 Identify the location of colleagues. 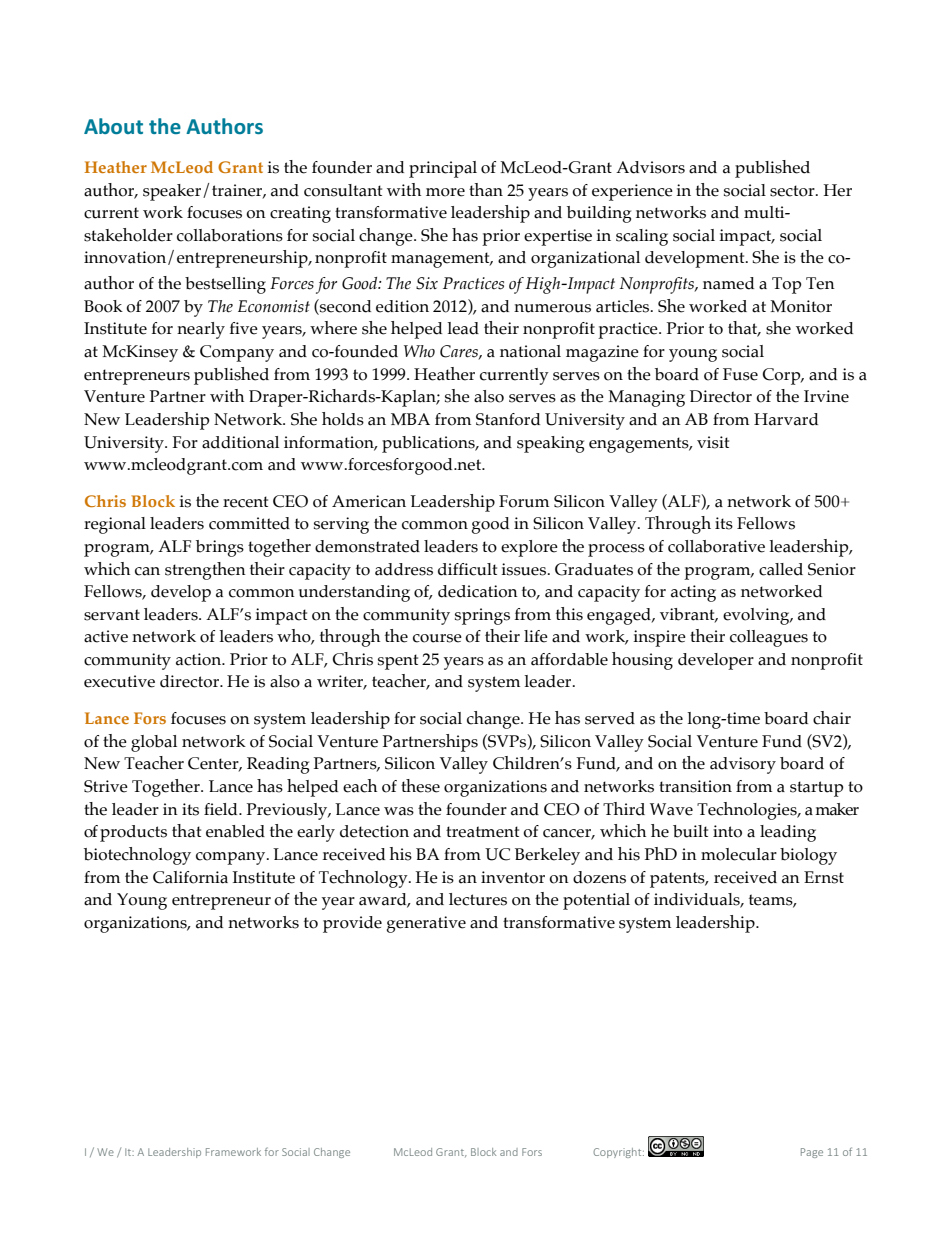
(769, 638).
